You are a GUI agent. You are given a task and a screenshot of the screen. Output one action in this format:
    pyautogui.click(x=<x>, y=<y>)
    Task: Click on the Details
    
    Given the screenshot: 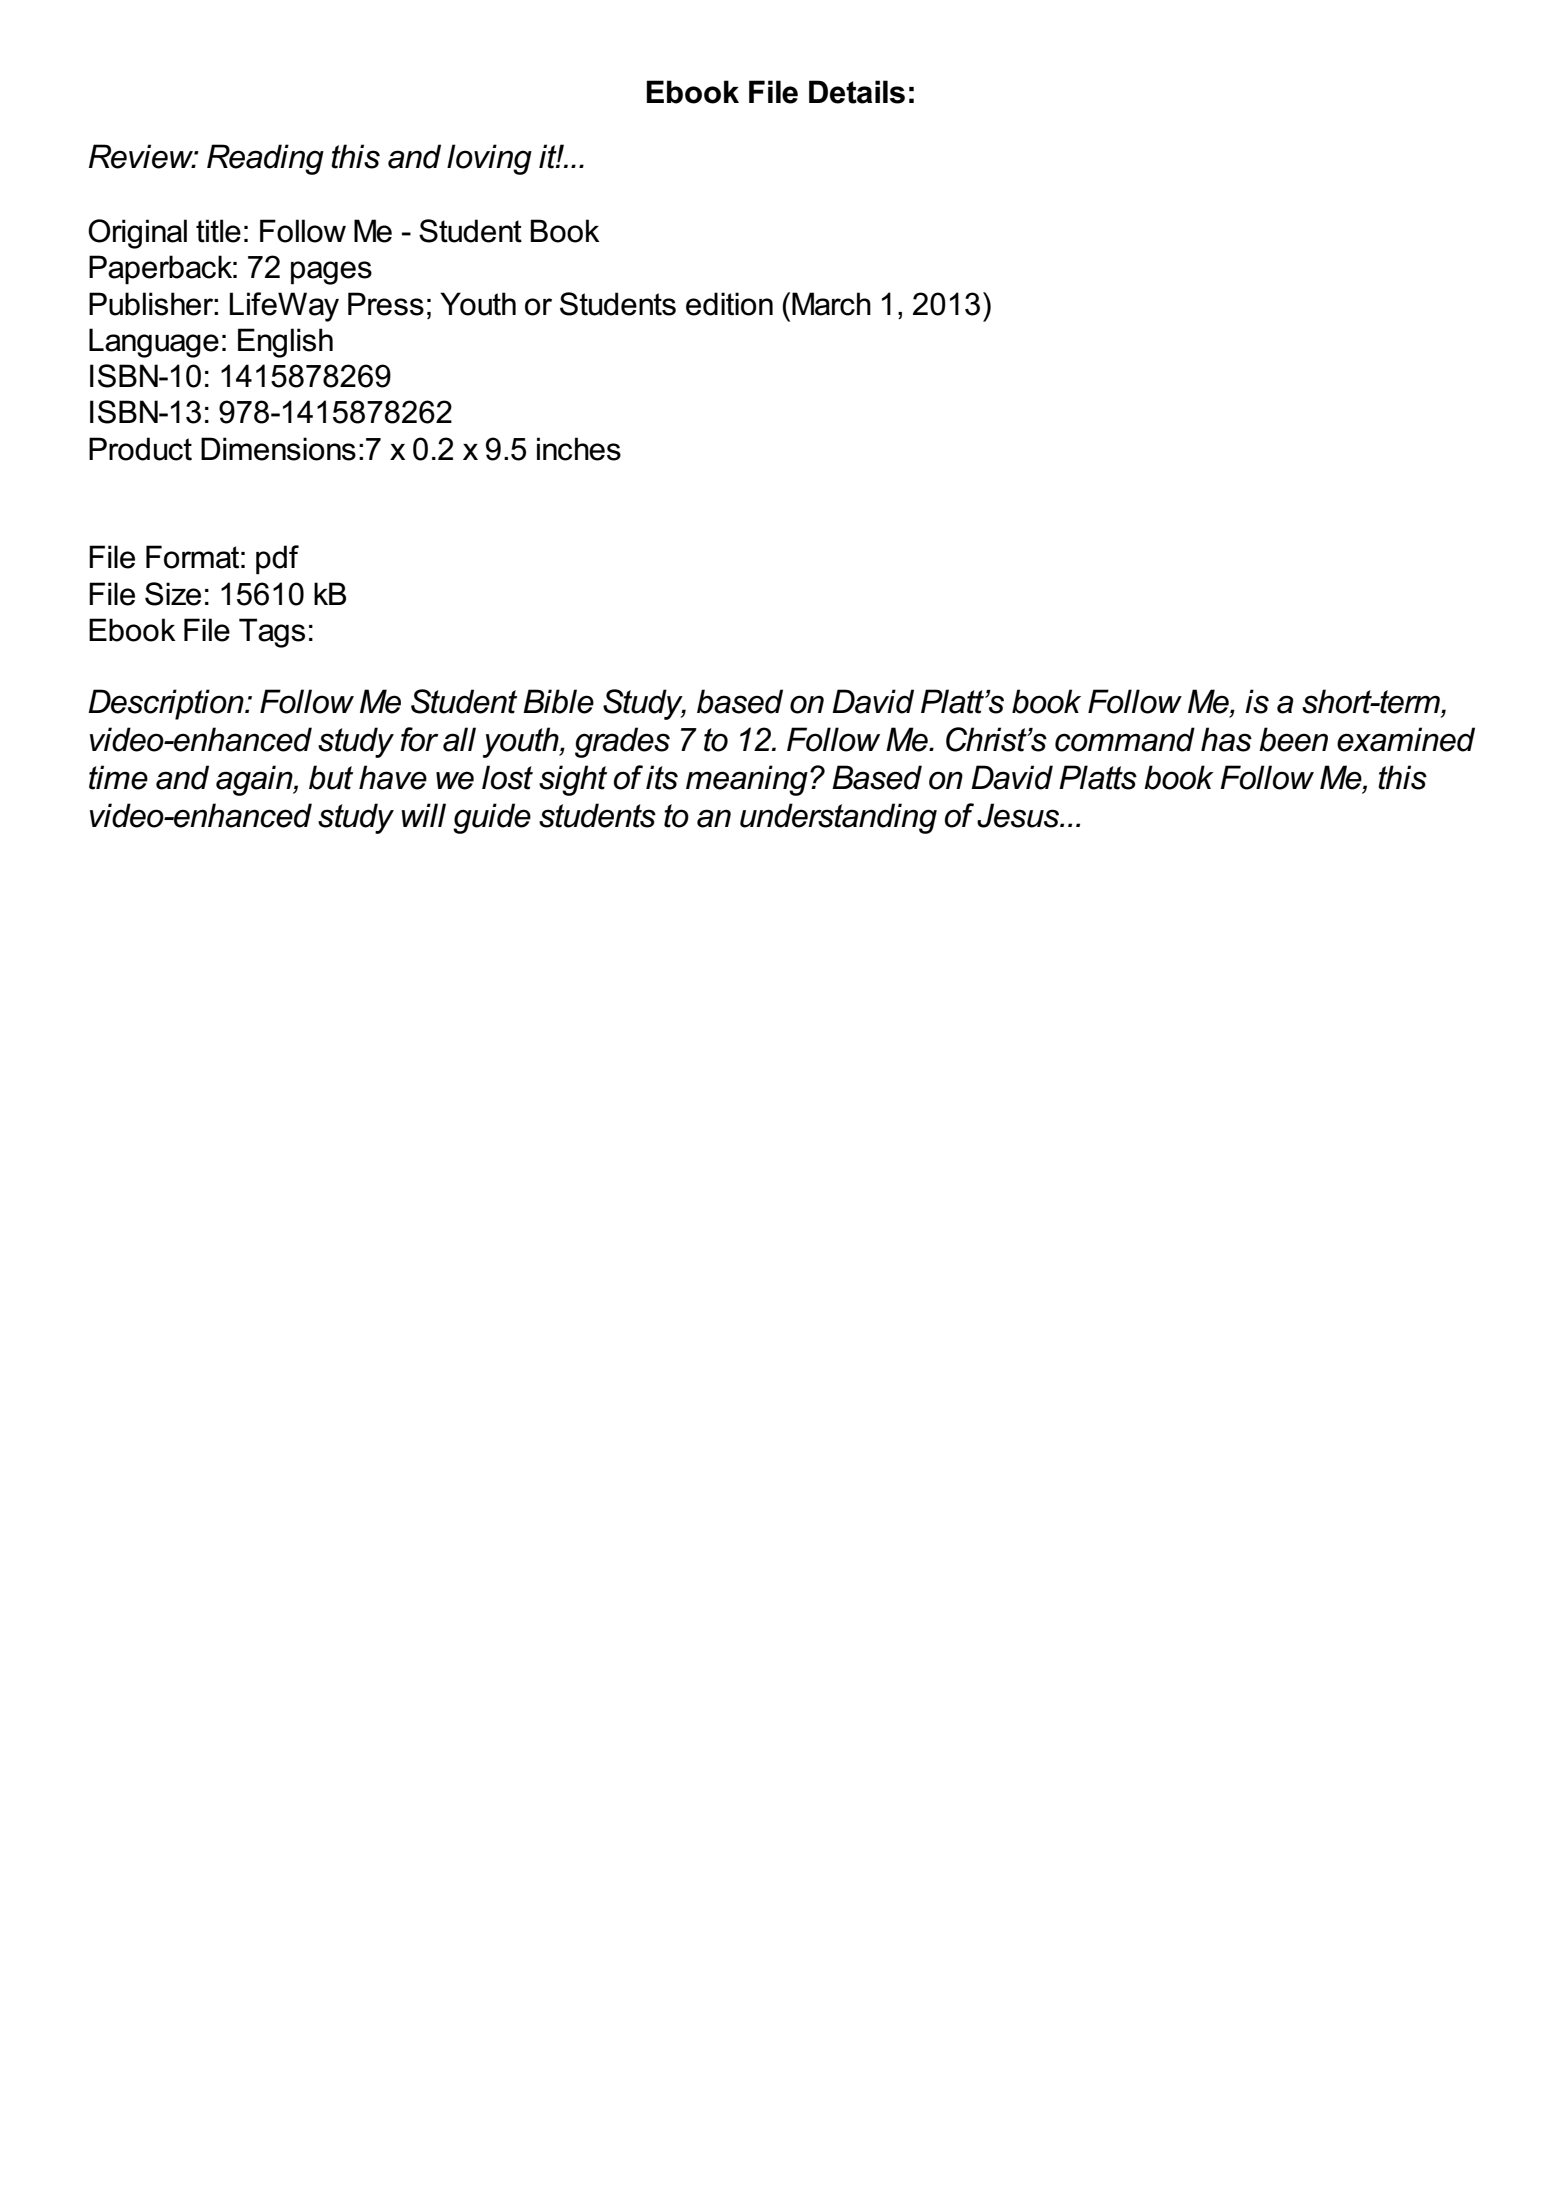 What is the action you would take?
    pyautogui.click(x=857, y=92)
